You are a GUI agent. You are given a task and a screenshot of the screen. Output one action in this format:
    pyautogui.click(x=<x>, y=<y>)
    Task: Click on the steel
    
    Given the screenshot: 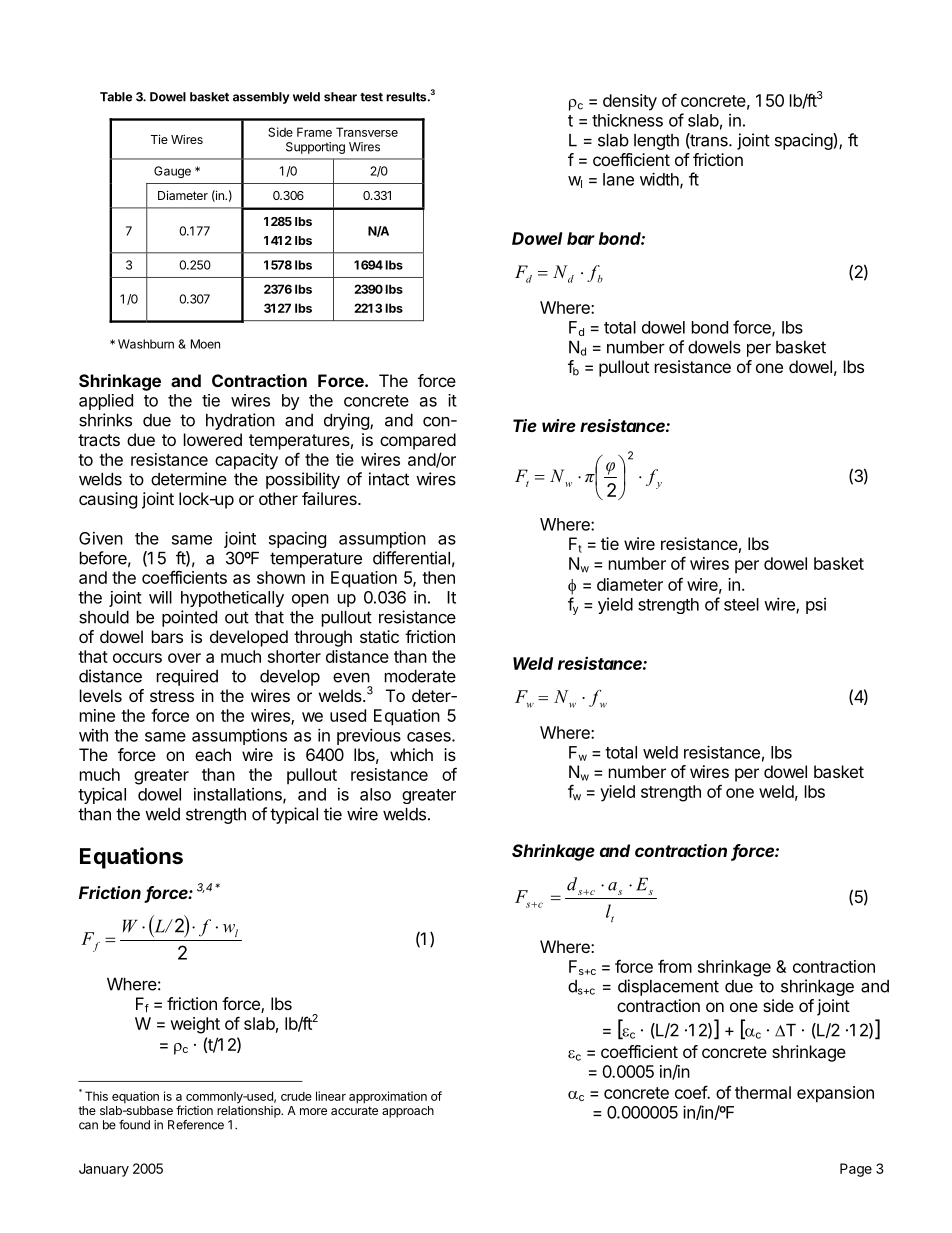 What is the action you would take?
    pyautogui.click(x=741, y=604)
